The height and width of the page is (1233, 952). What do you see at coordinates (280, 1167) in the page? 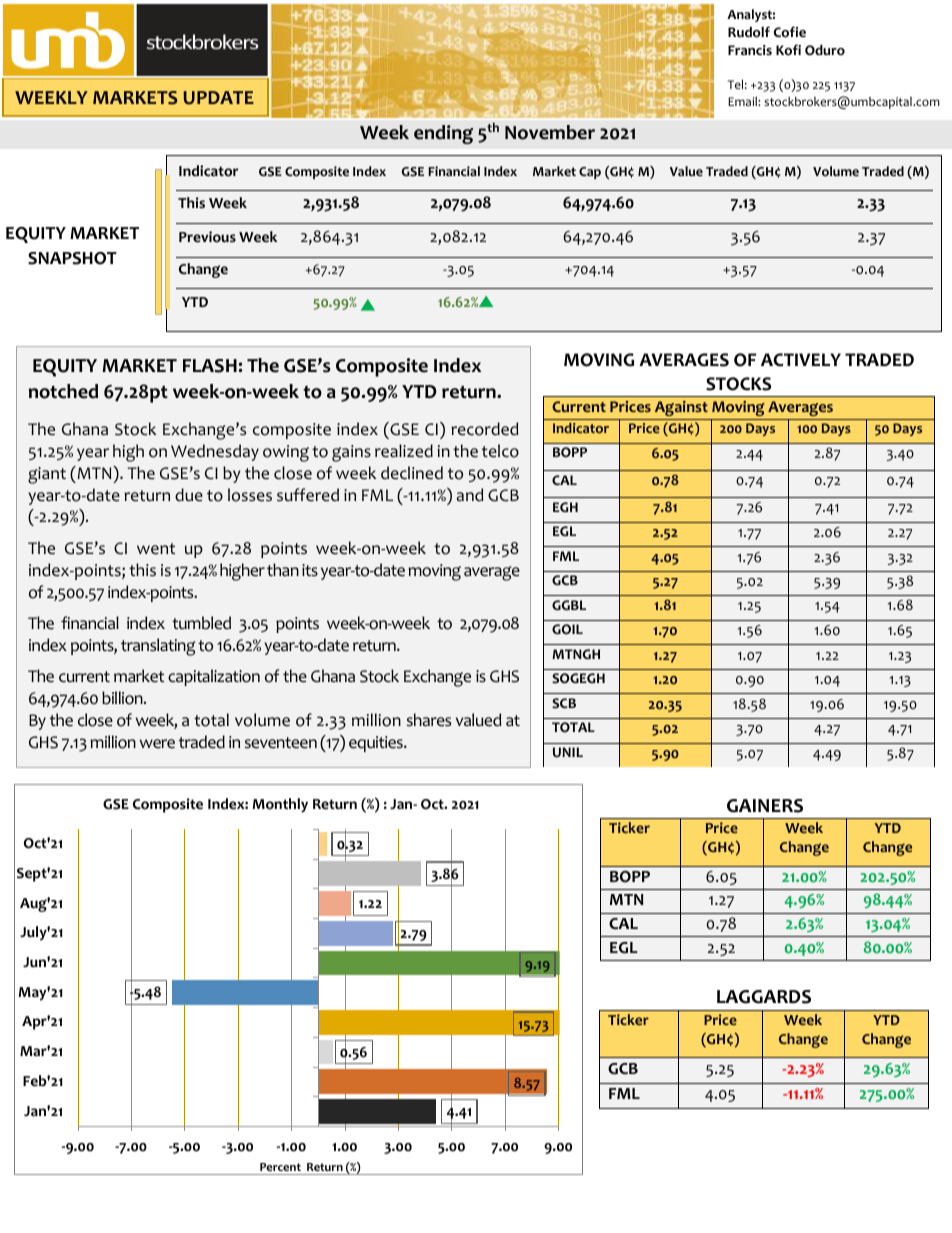
I see `Percent` at bounding box center [280, 1167].
